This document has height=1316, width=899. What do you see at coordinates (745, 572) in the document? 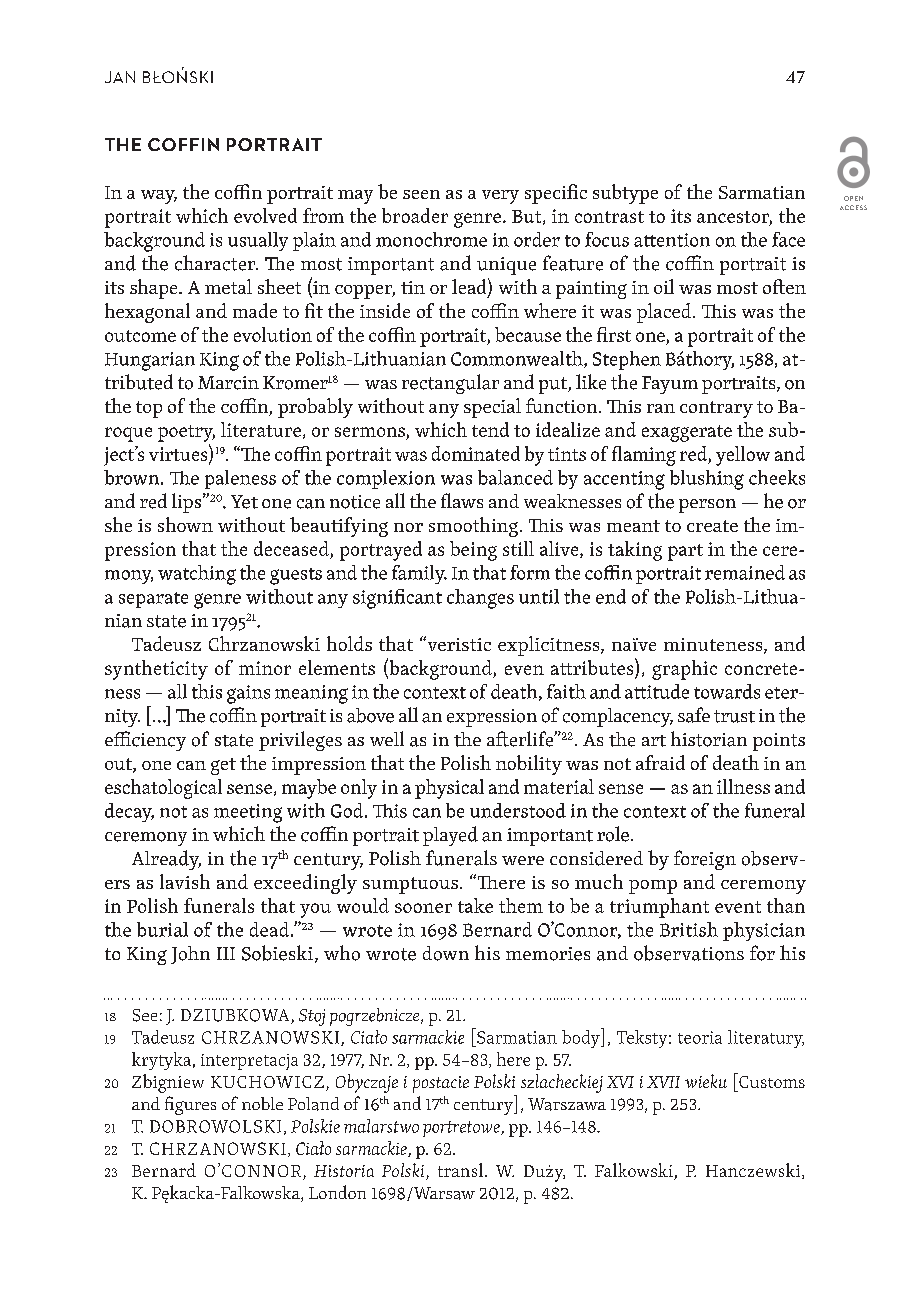
I see `remained` at bounding box center [745, 572].
